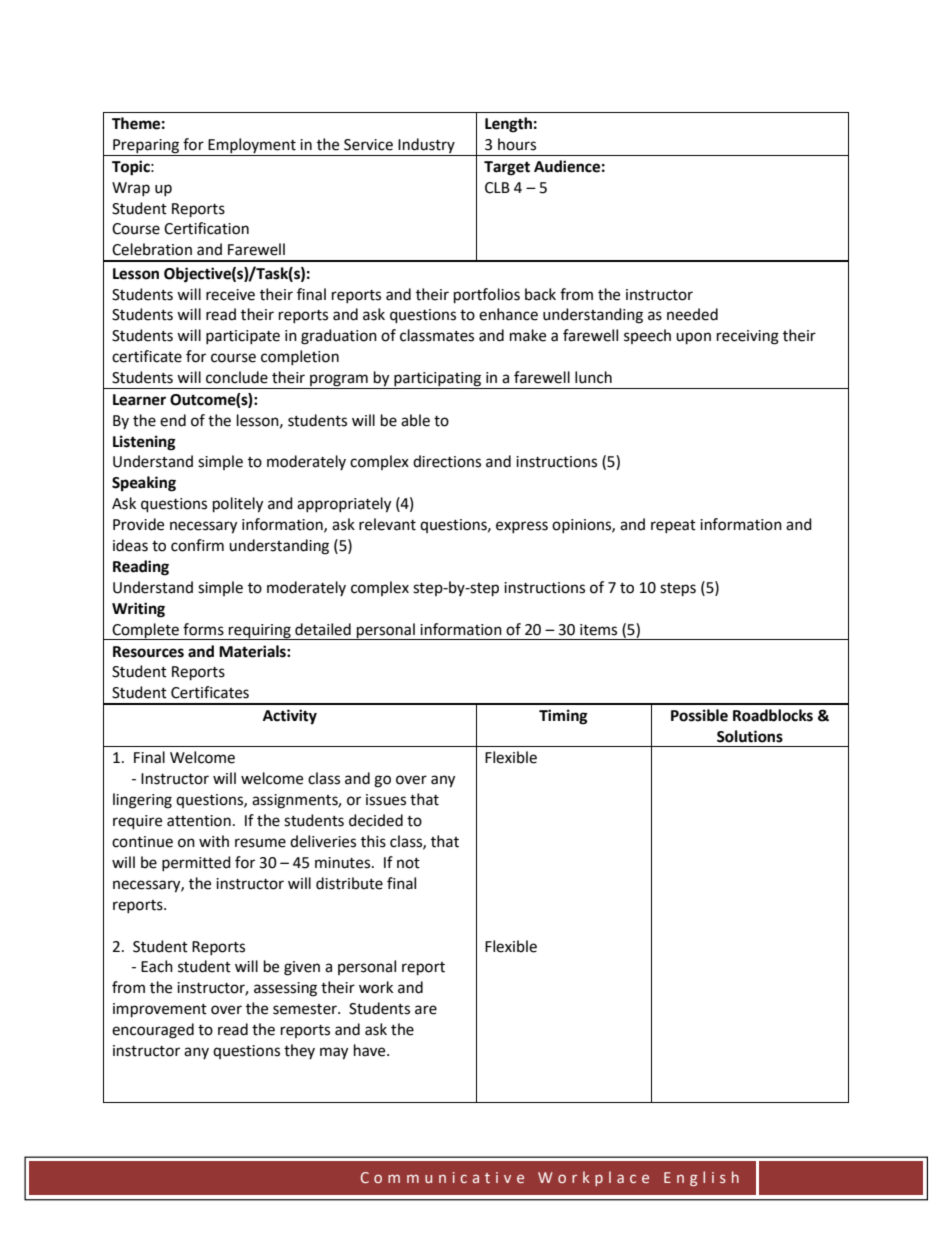 Image resolution: width=952 pixels, height=1233 pixels. Describe the element at coordinates (376, 987) in the document. I see `work` at that location.
